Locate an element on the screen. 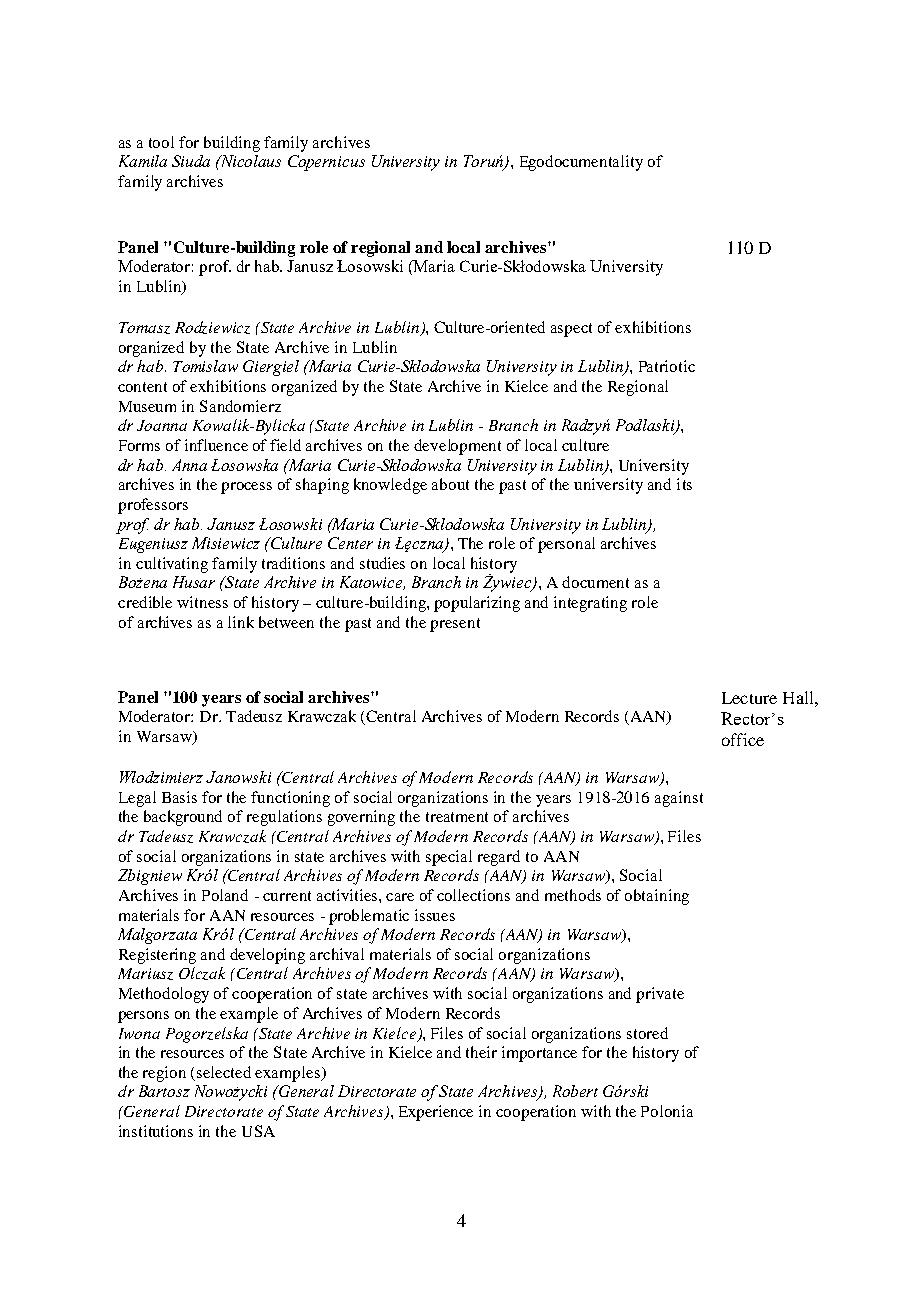 The width and height of the screenshot is (924, 1308). aspect is located at coordinates (571, 330).
